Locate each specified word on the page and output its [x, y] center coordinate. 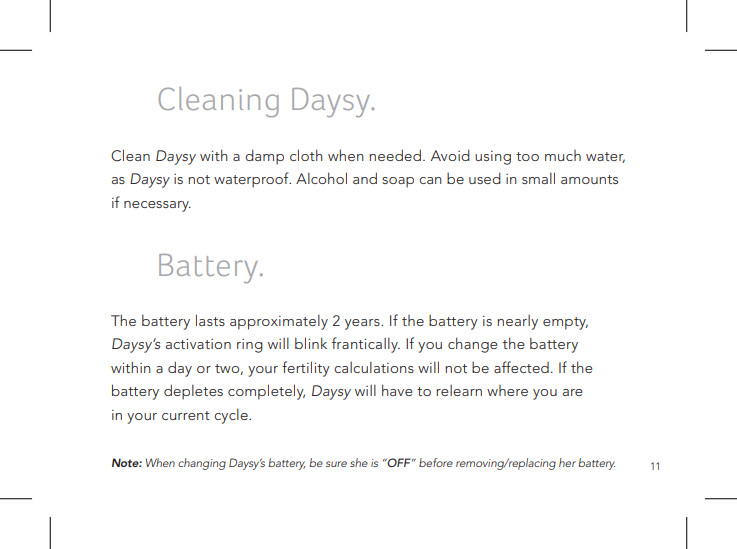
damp [264, 157]
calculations [374, 367]
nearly [517, 322]
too [527, 156]
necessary [157, 206]
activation [198, 344]
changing [202, 464]
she [359, 462]
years [363, 324]
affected [521, 367]
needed [395, 155]
